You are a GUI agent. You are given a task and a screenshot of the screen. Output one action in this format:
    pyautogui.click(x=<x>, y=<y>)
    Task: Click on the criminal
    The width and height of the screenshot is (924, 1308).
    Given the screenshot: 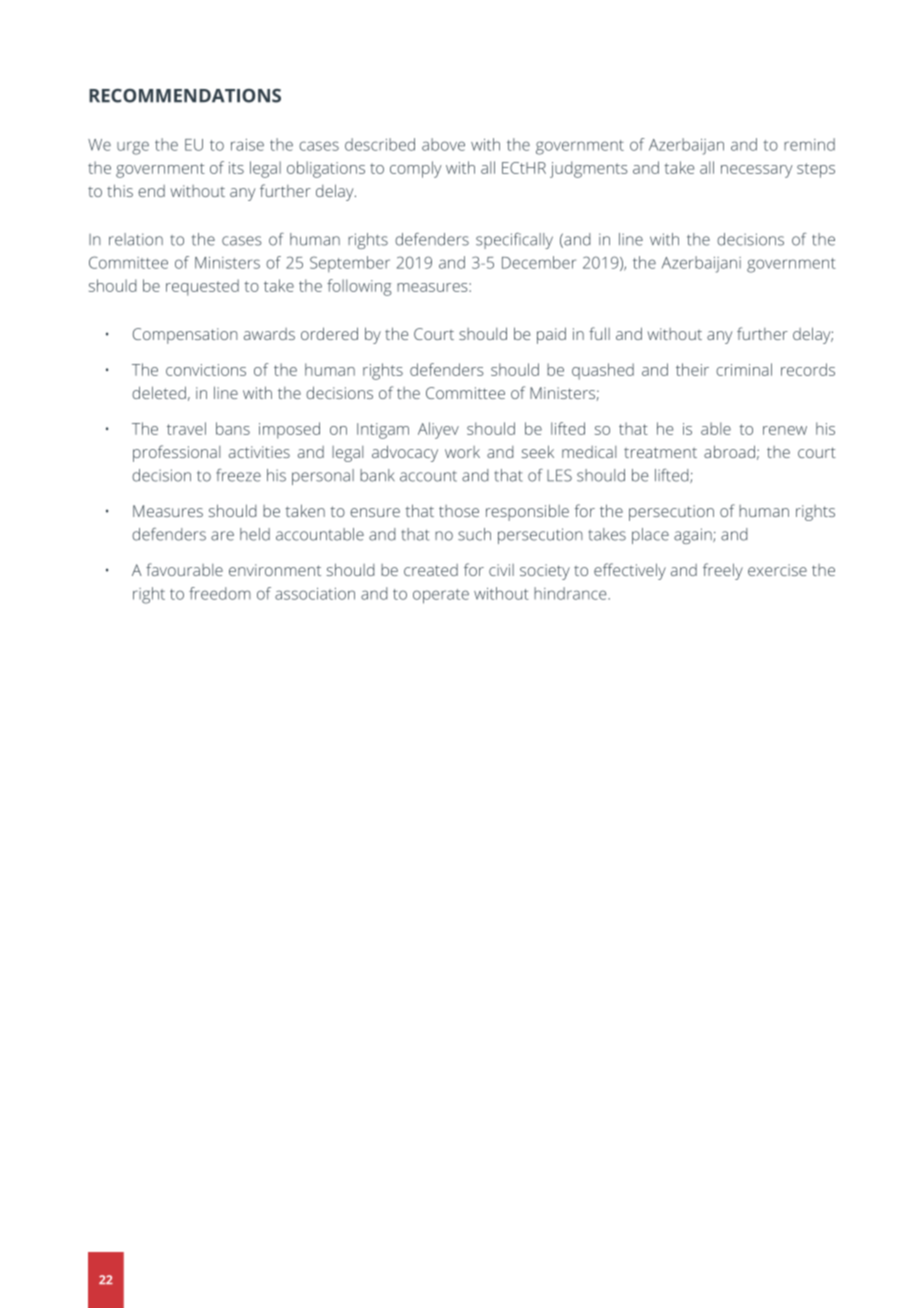 What is the action you would take?
    pyautogui.click(x=744, y=369)
